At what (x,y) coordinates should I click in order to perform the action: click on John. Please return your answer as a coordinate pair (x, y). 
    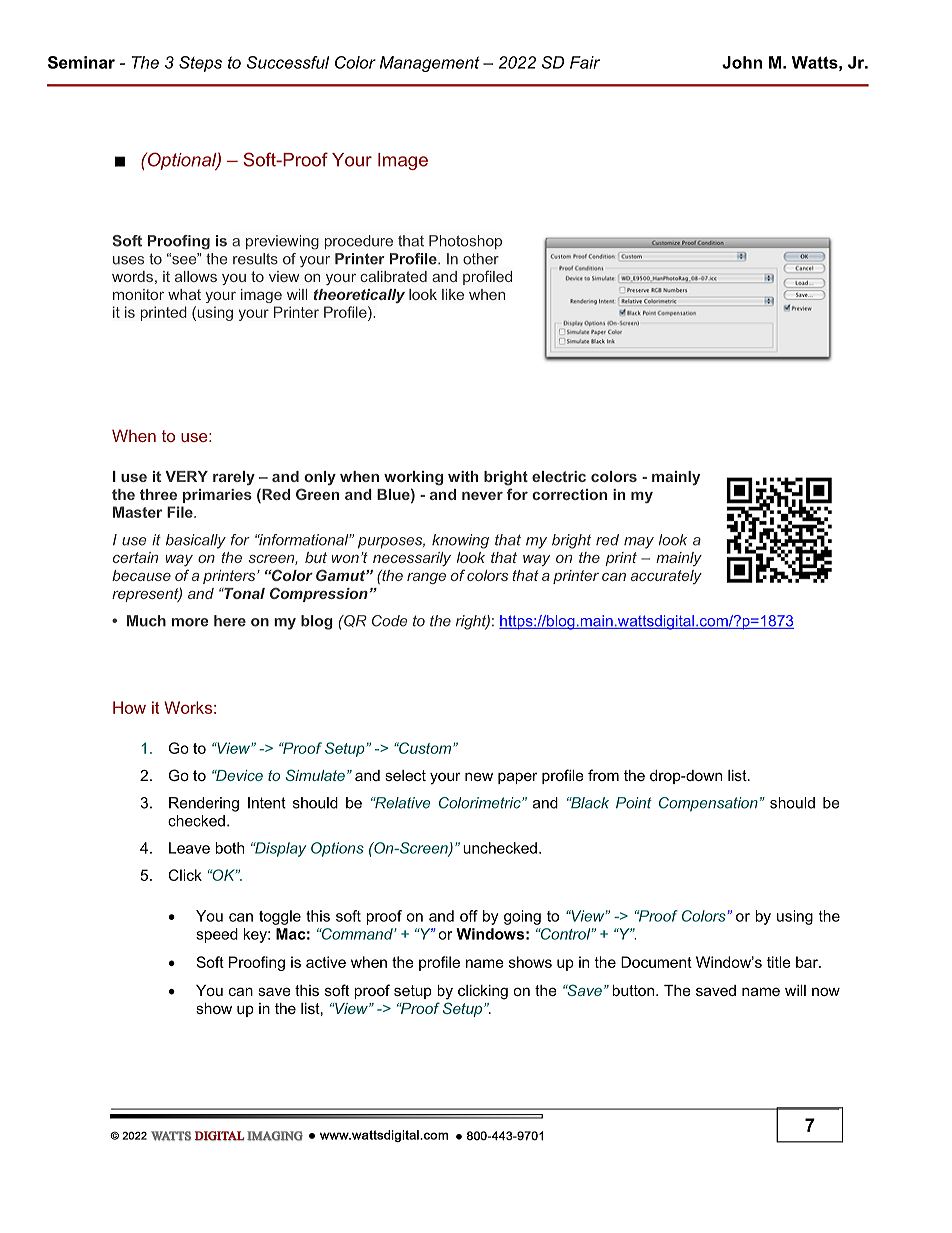
    Looking at the image, I should click on (742, 62).
